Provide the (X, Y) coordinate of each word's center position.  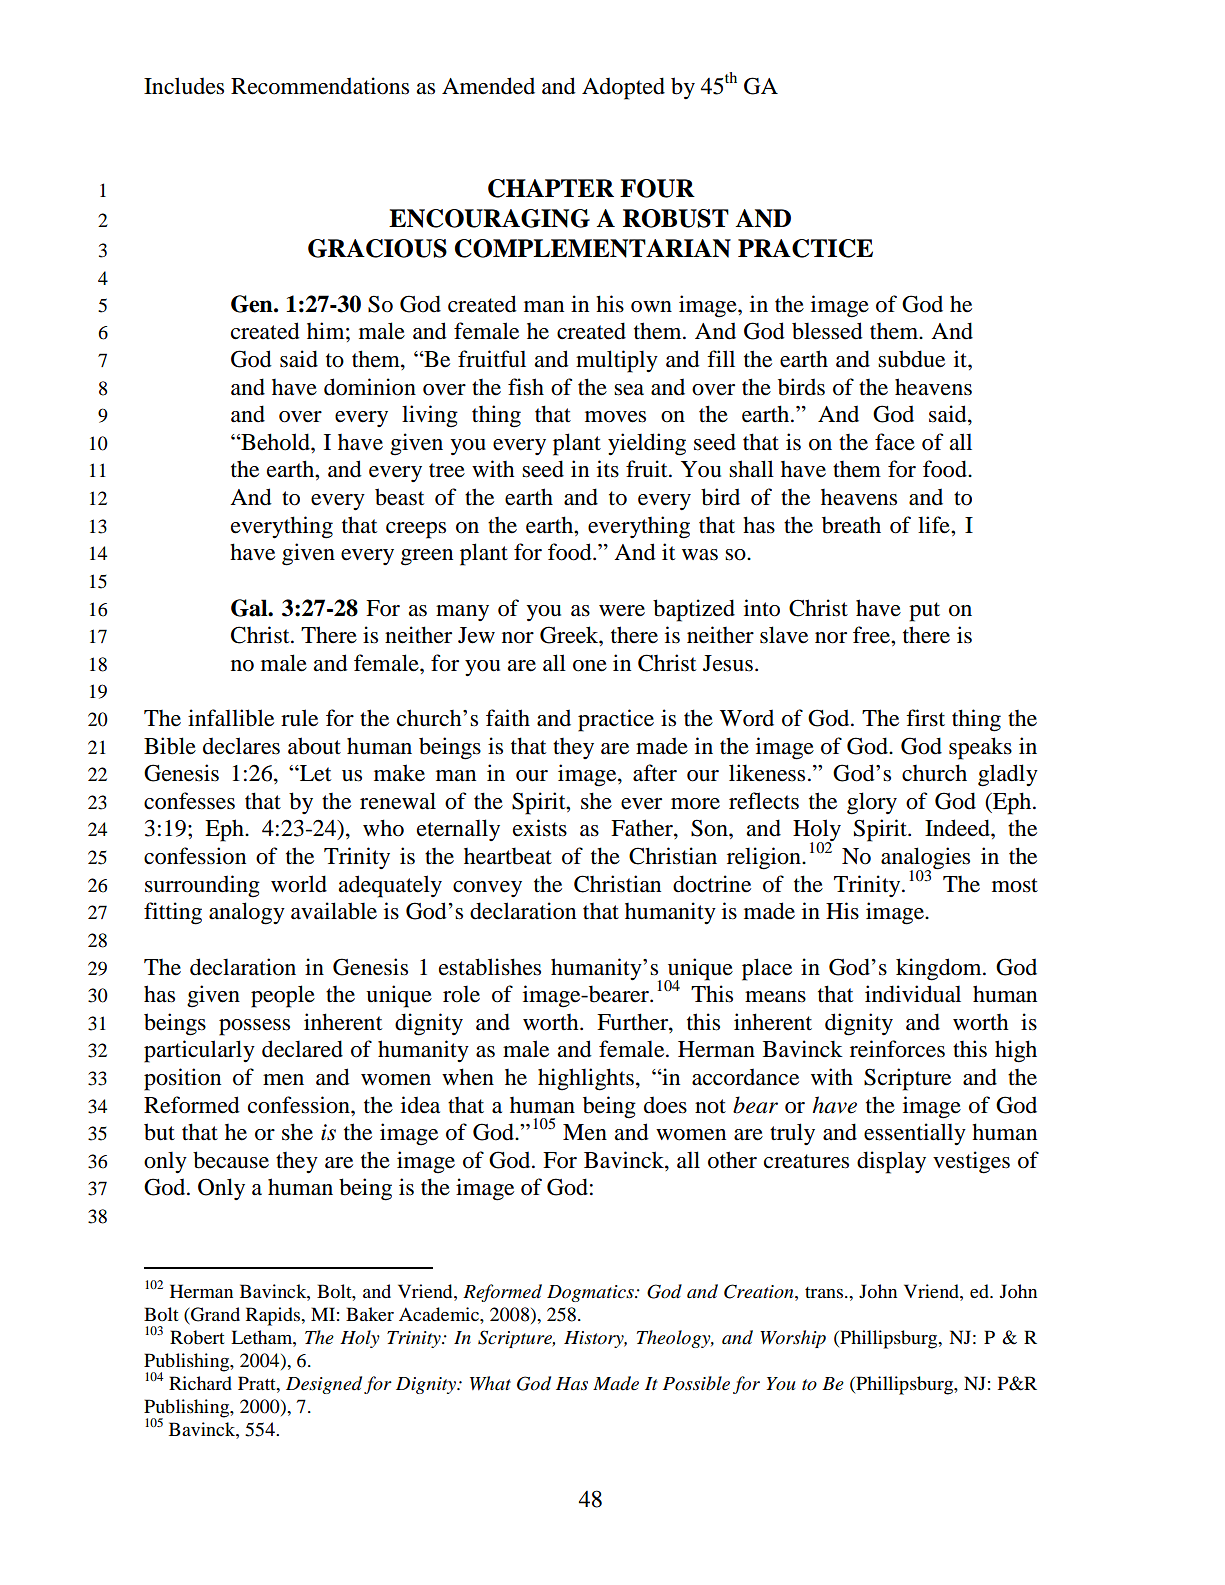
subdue (911, 359)
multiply (617, 361)
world (299, 884)
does (665, 1105)
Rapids (274, 1316)
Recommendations (320, 86)
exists (540, 828)
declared (302, 1049)
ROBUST (676, 218)
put (924, 612)
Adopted (623, 88)
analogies (925, 859)
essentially (915, 1134)
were (622, 611)
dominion (370, 387)
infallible (231, 718)
